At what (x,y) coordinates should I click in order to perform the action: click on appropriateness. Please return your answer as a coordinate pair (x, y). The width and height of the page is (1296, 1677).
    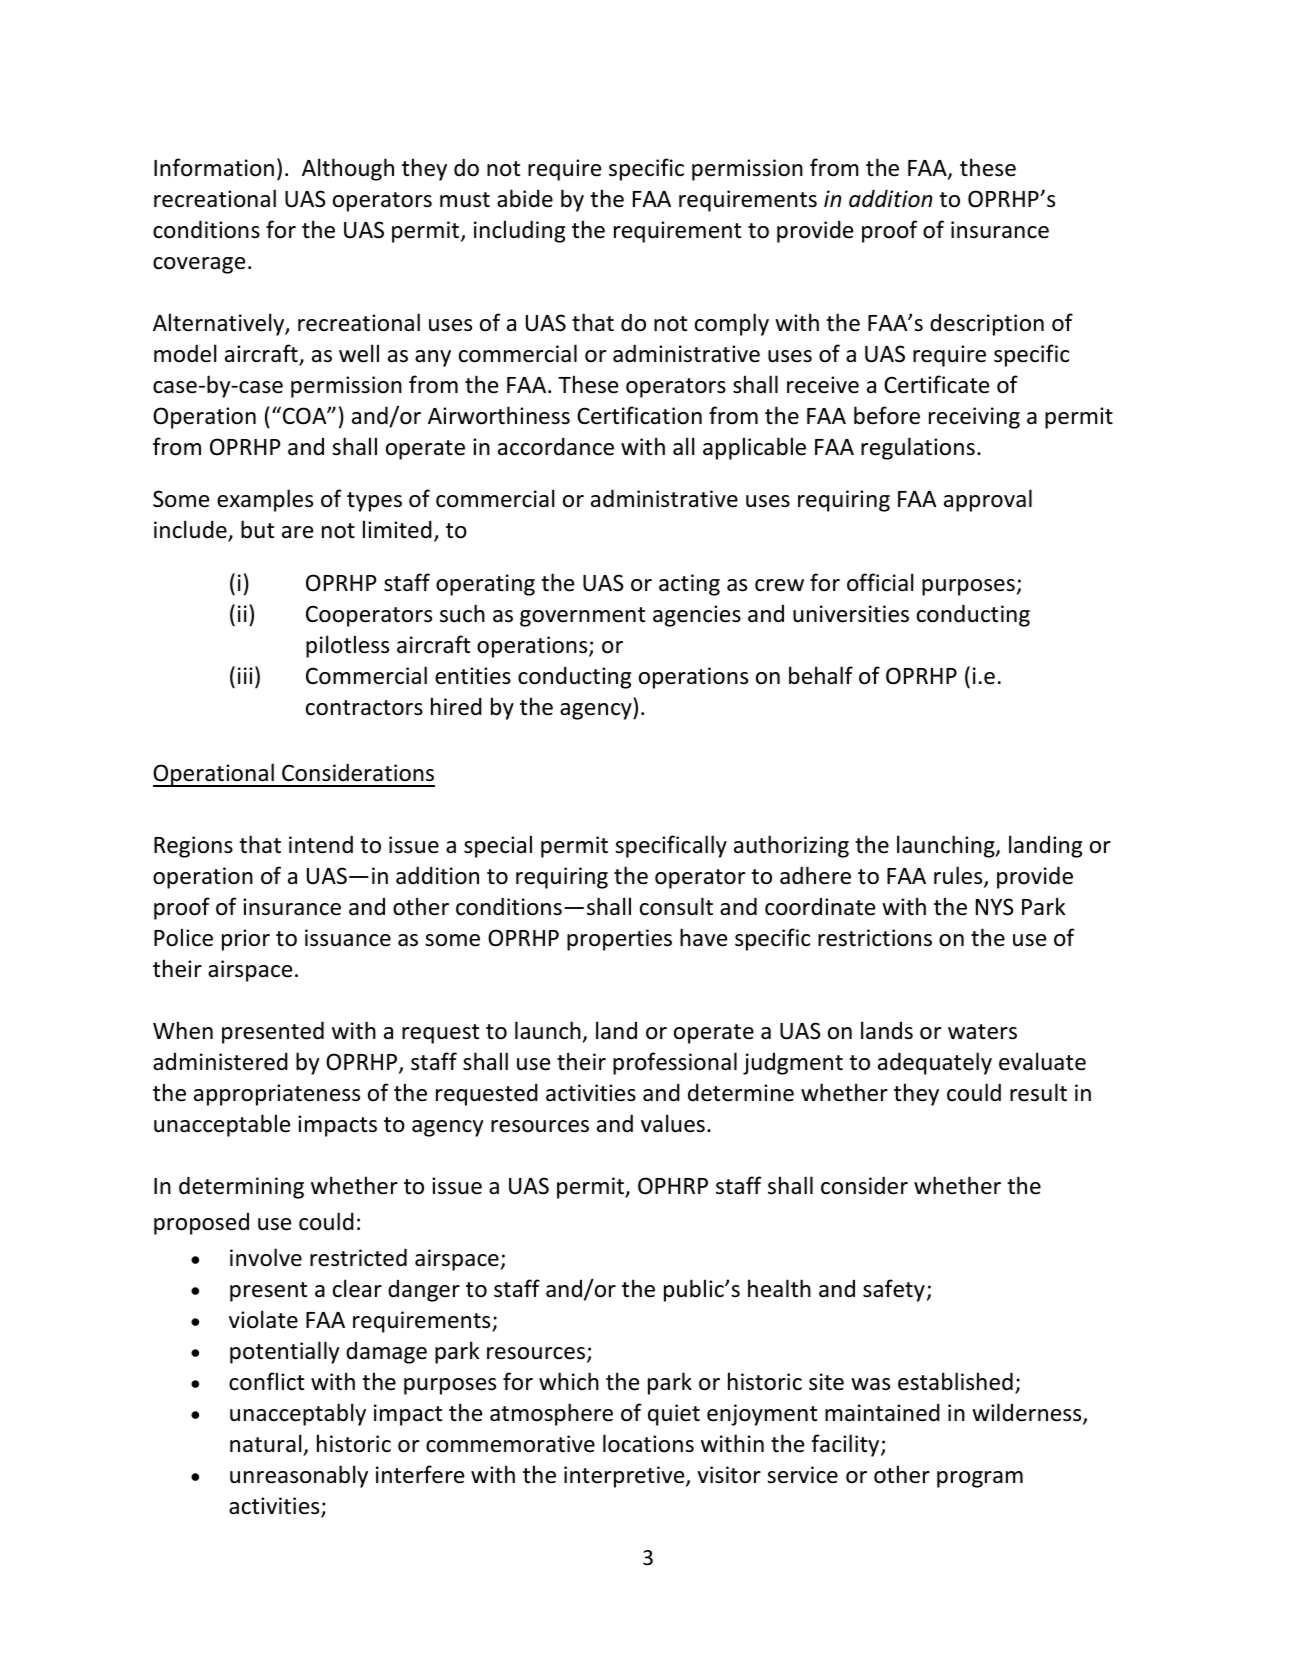
    Looking at the image, I should click on (277, 1095).
